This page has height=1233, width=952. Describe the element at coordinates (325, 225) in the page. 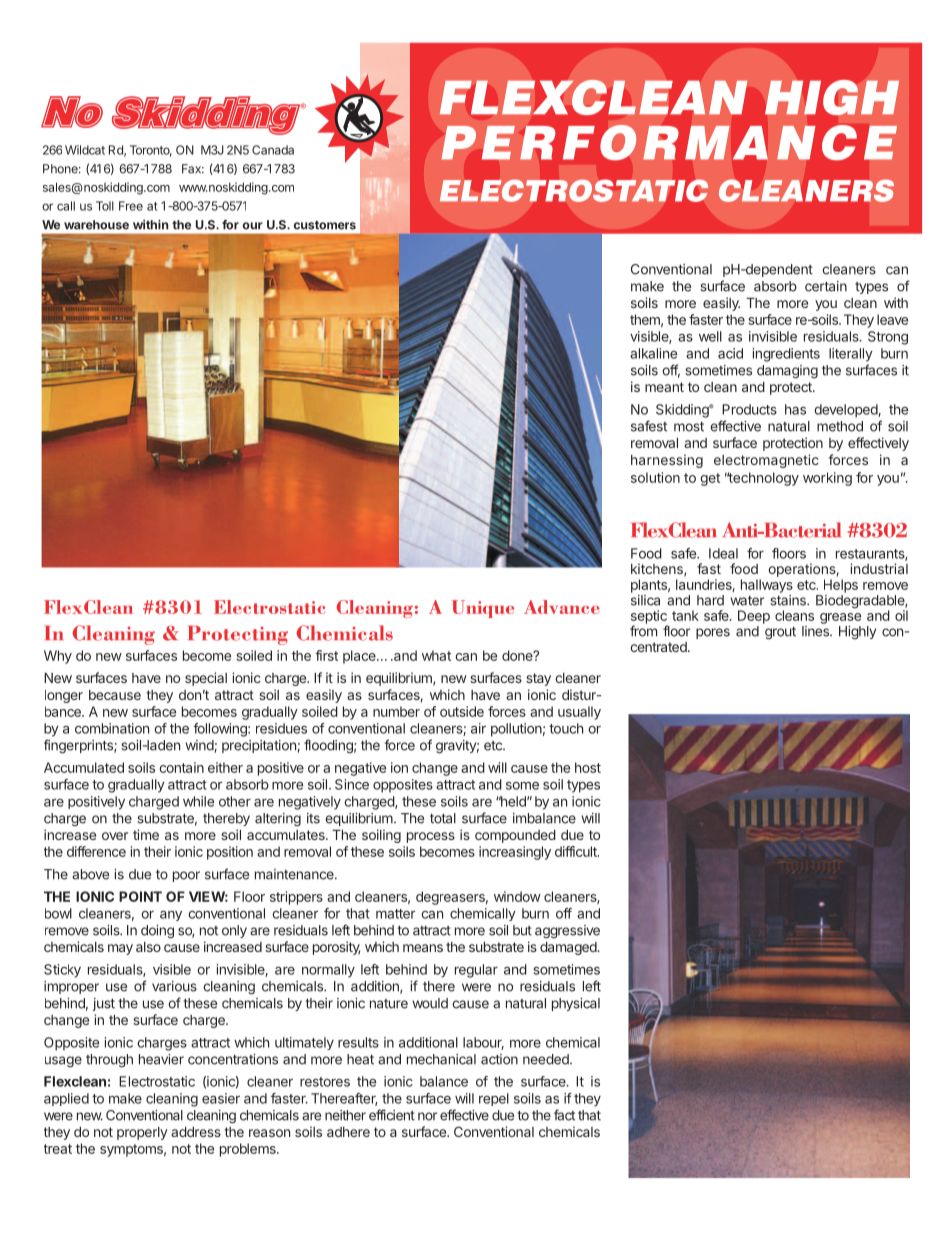

I see `customers` at that location.
